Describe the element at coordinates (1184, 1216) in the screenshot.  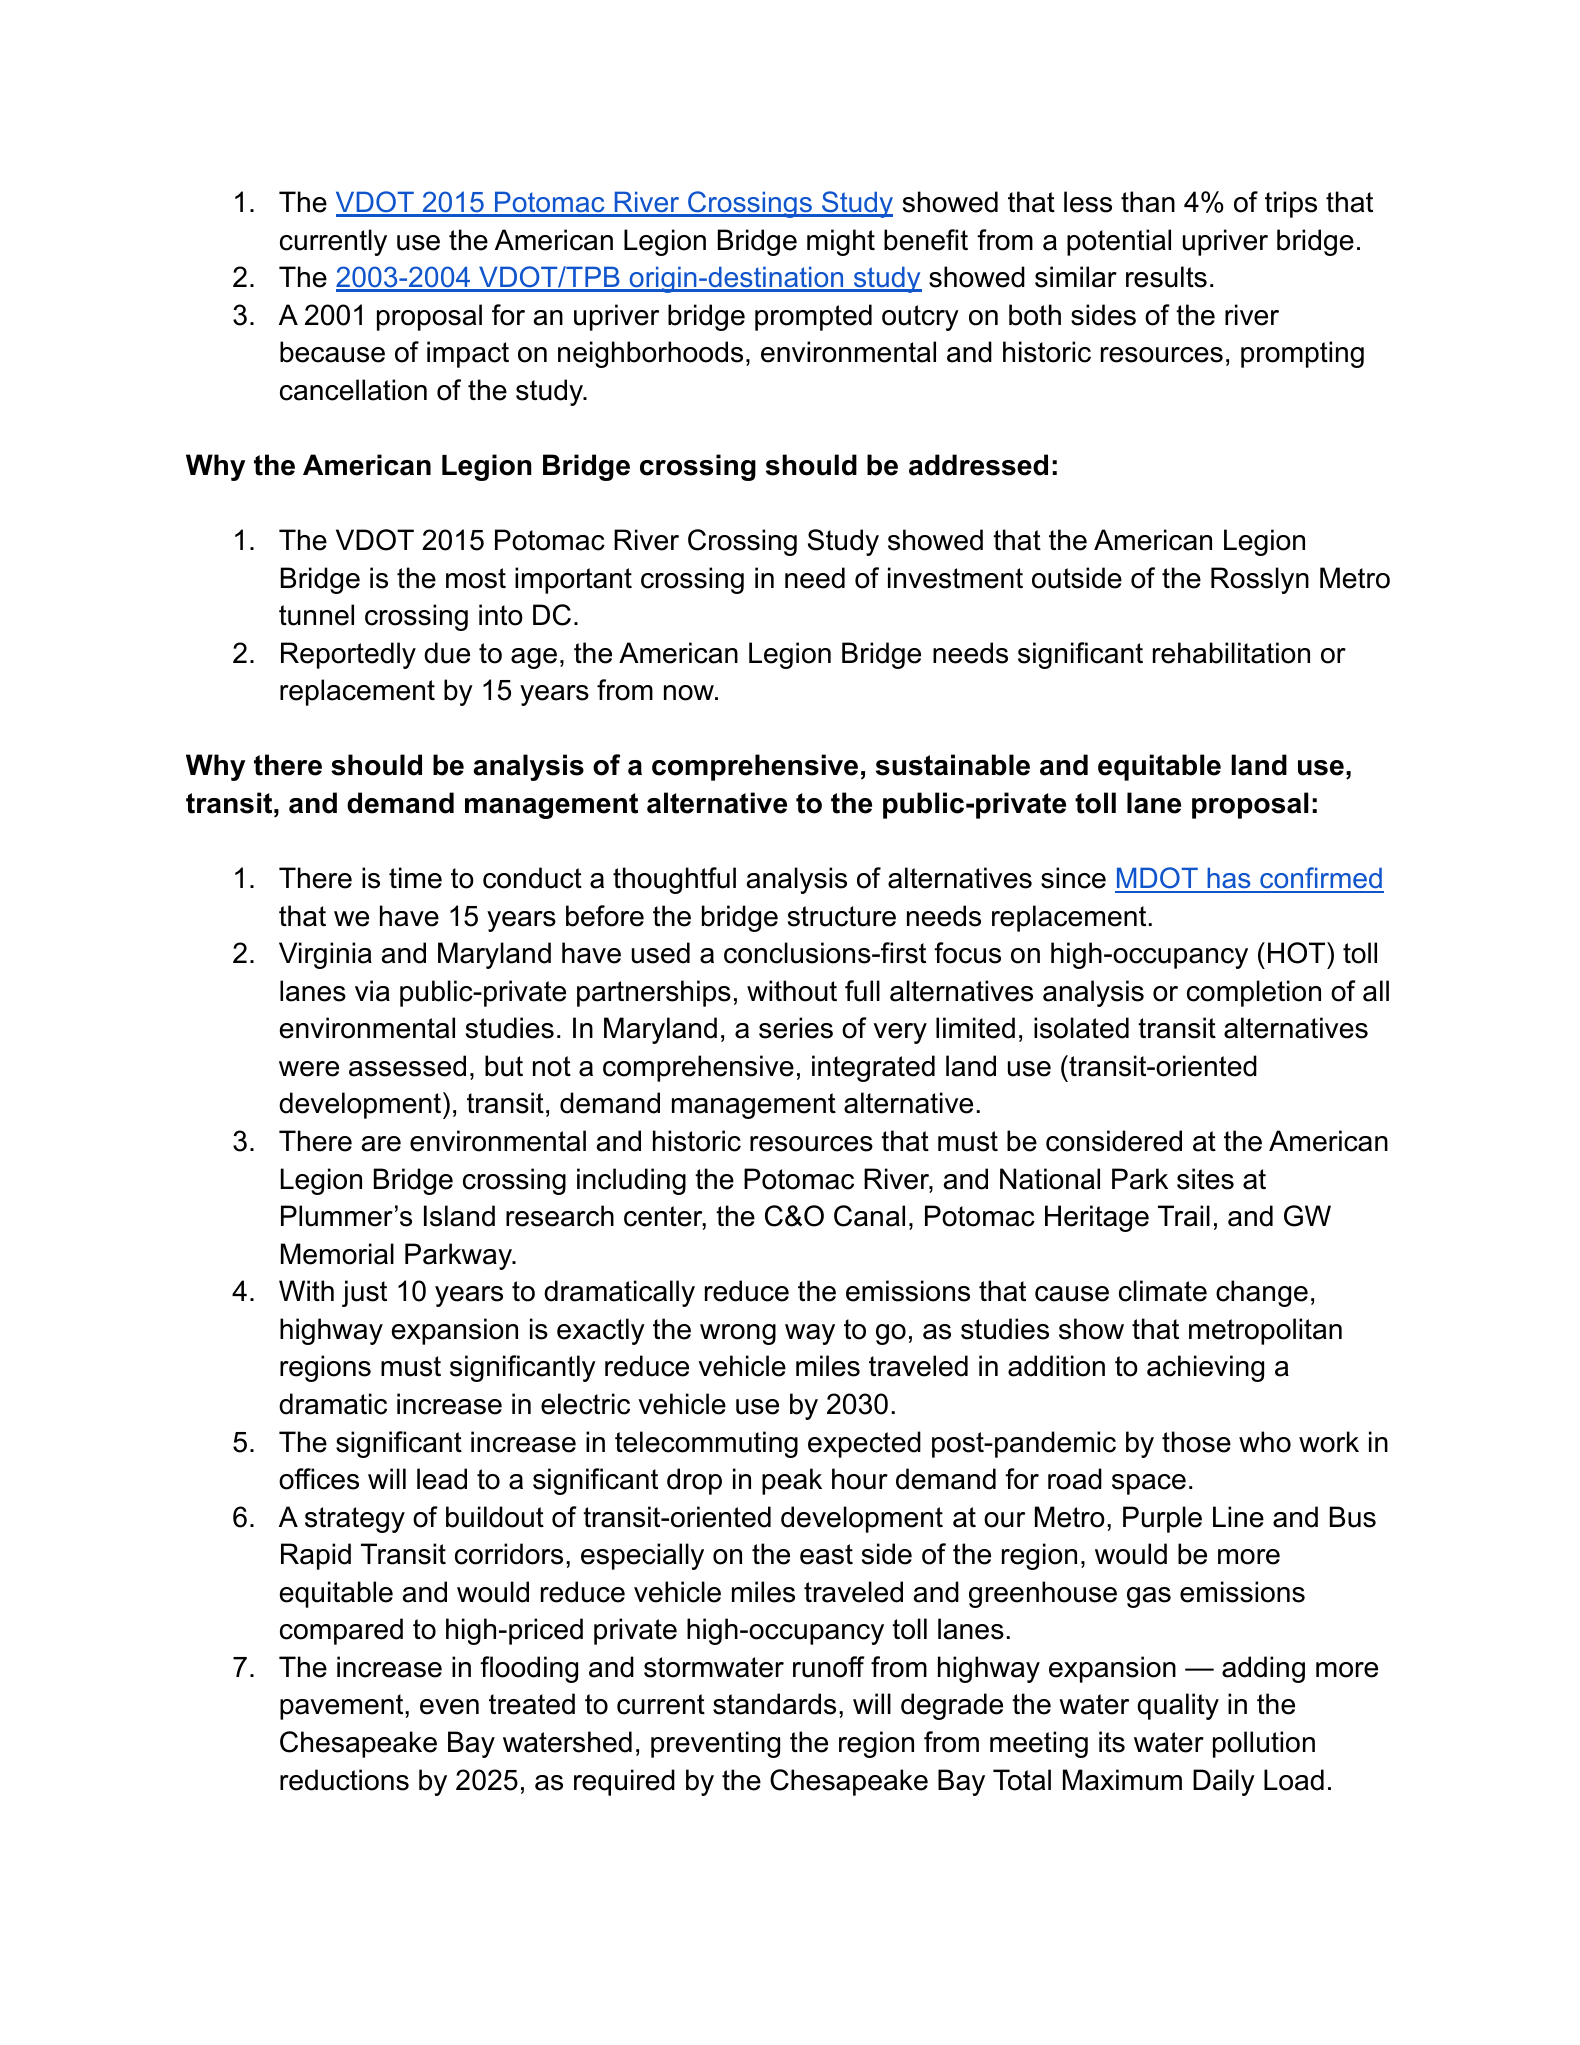
I see `Trail` at that location.
